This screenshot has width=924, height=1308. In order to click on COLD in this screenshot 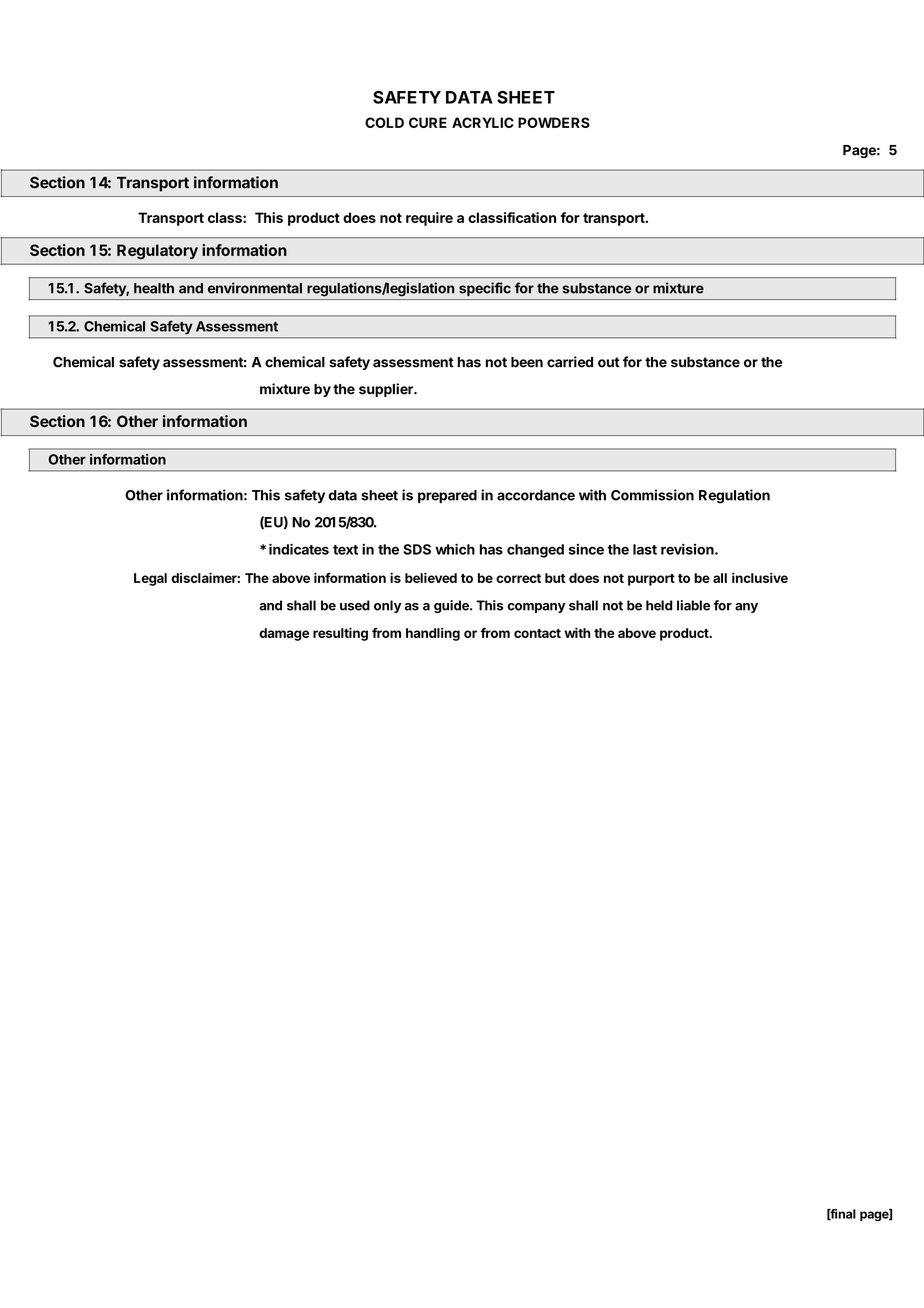, I will do `click(384, 122)`.
